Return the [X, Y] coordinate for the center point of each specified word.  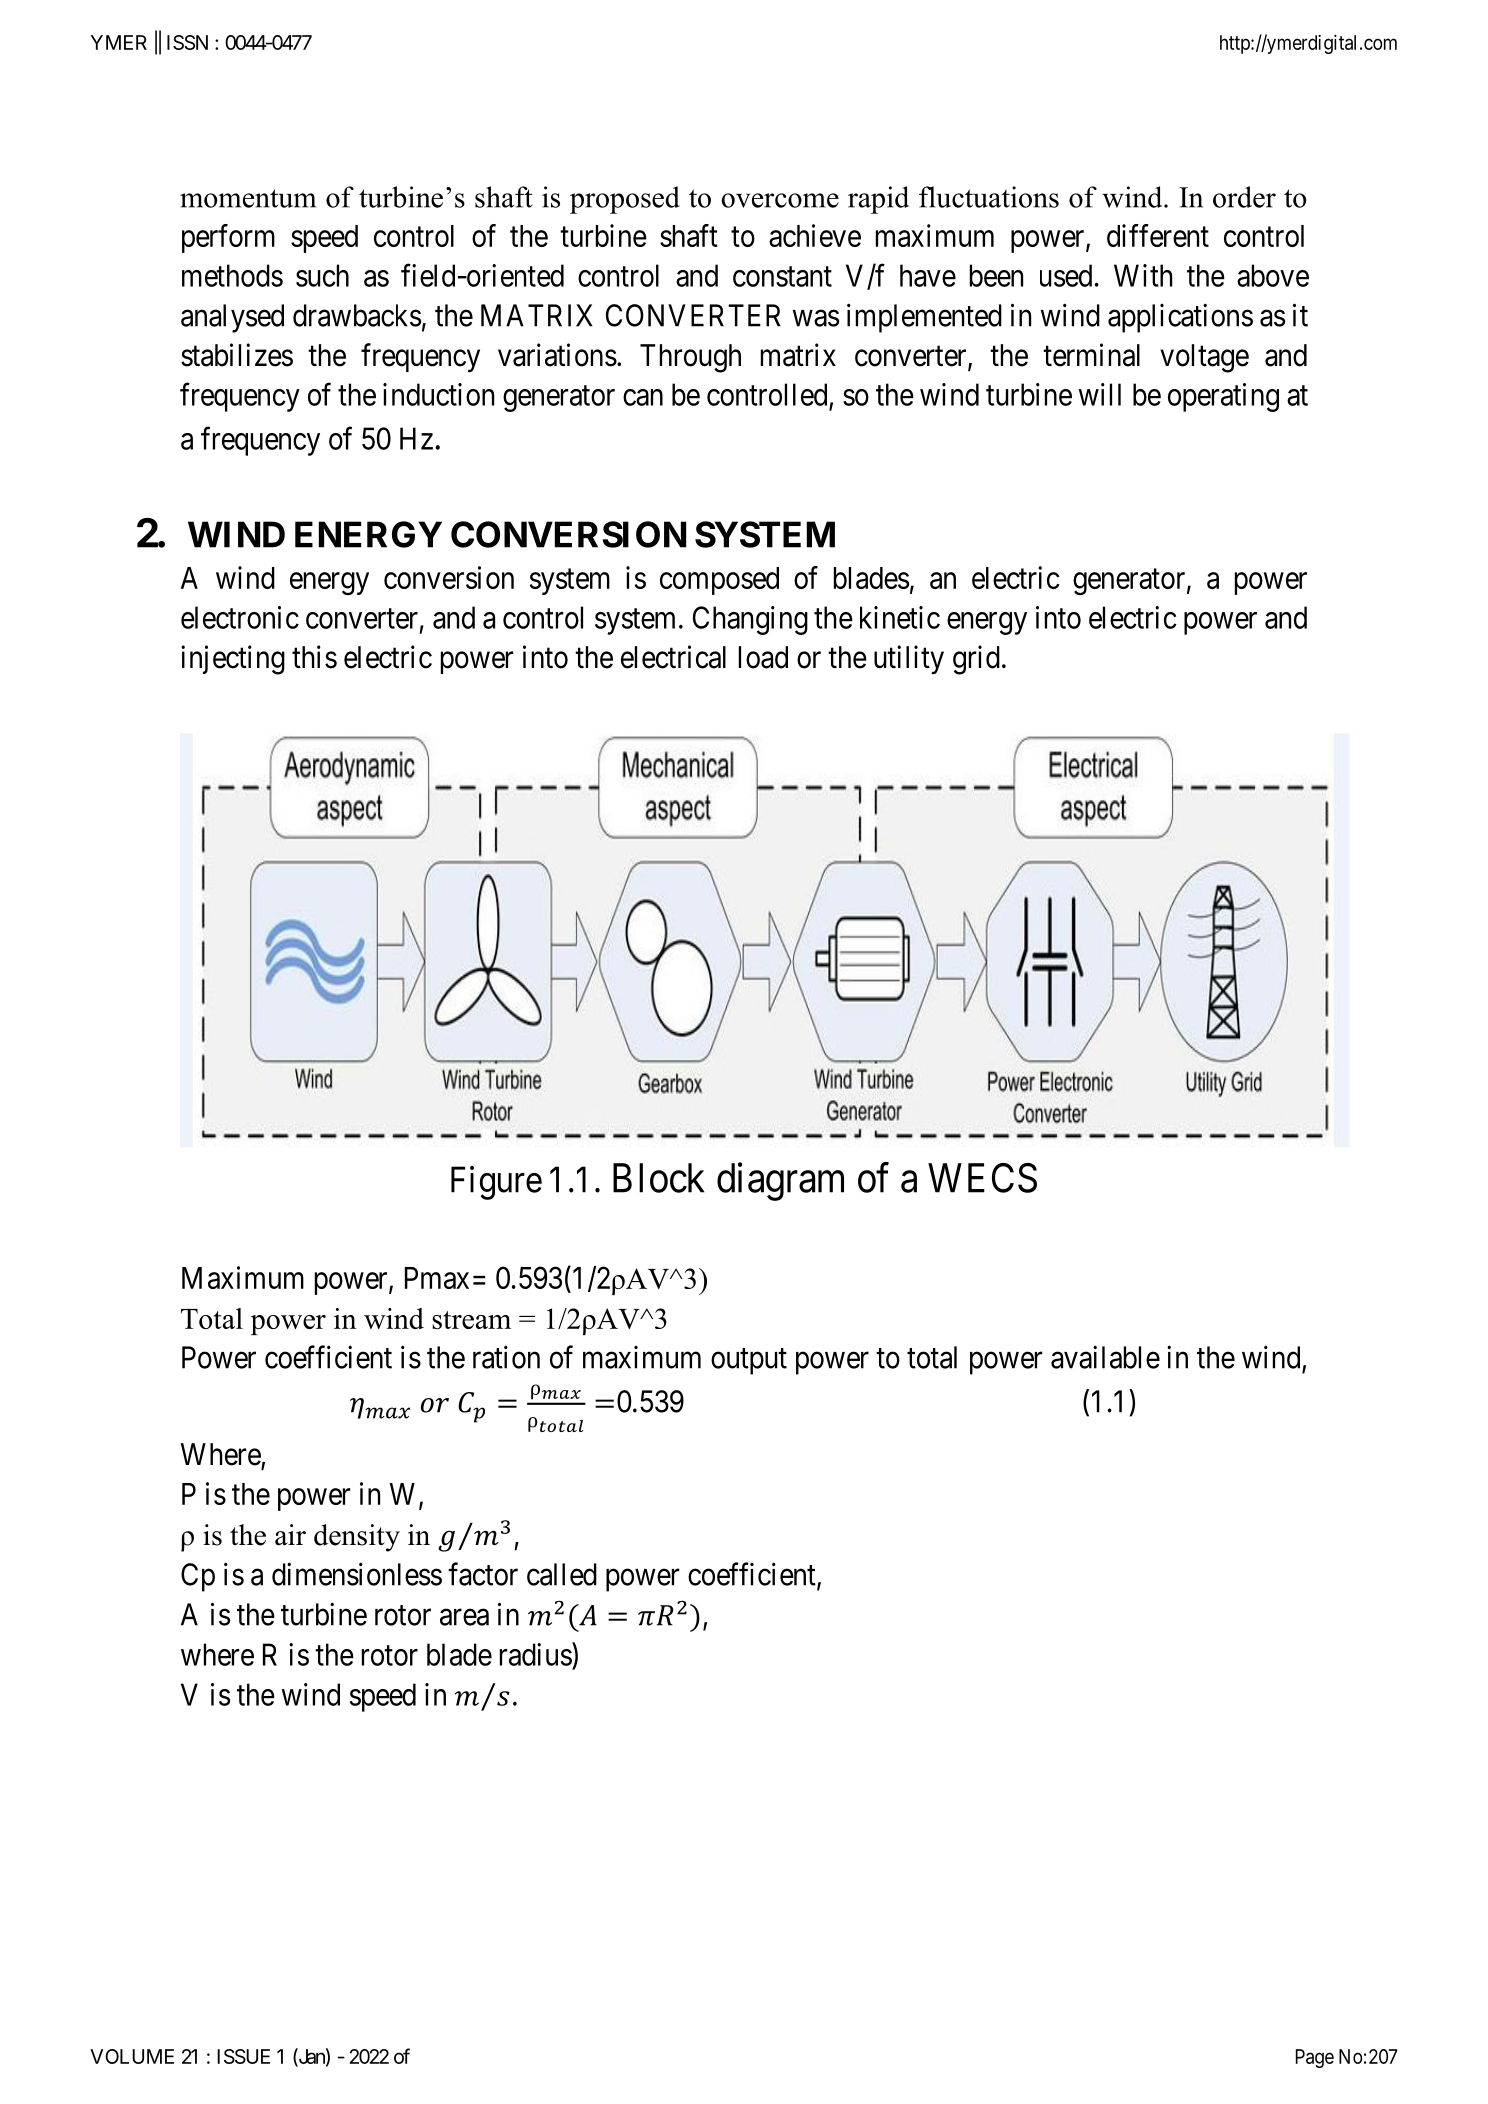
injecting [233, 660]
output [749, 1361]
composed [719, 581]
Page [1315, 2058]
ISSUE [243, 2056]
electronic [240, 617]
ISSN [187, 42]
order [1244, 197]
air [290, 1535]
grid [976, 660]
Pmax [437, 1278]
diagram [780, 1182]
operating [1223, 397]
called [562, 1574]
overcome [780, 200]
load [763, 657]
